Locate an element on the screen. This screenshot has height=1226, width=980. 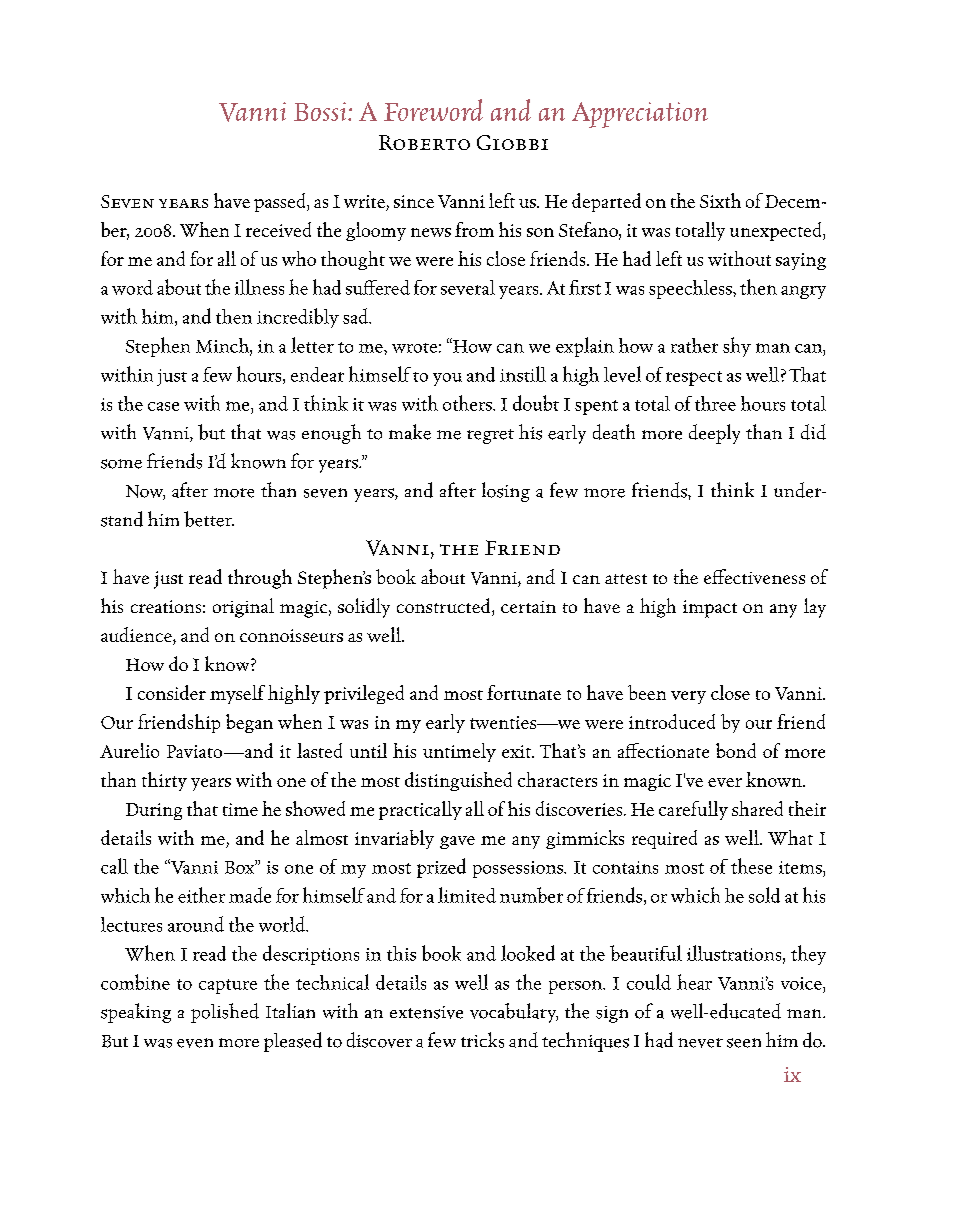
bond is located at coordinates (736, 750).
